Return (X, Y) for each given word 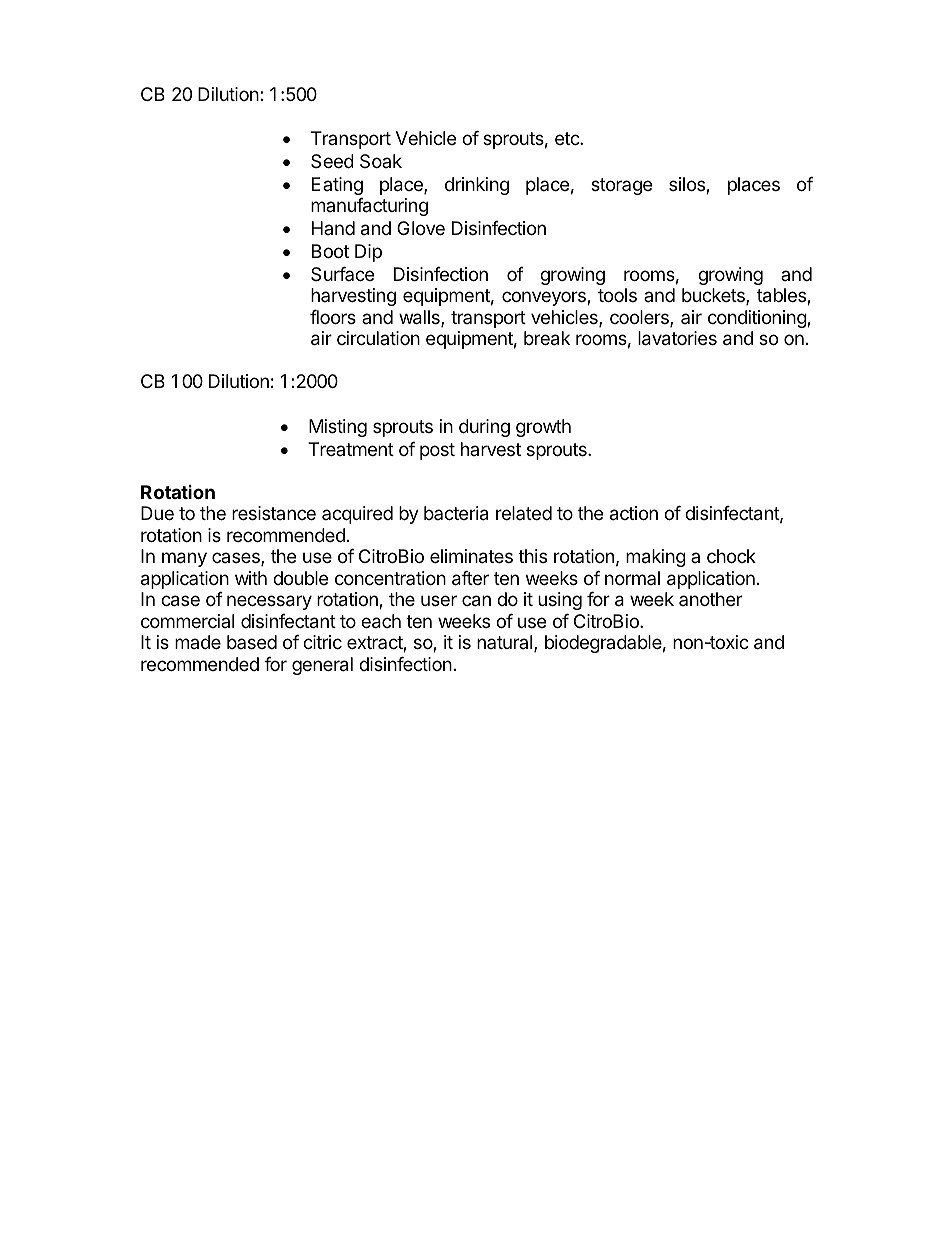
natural (506, 643)
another (710, 599)
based (252, 642)
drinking (477, 186)
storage (621, 186)
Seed (332, 161)
